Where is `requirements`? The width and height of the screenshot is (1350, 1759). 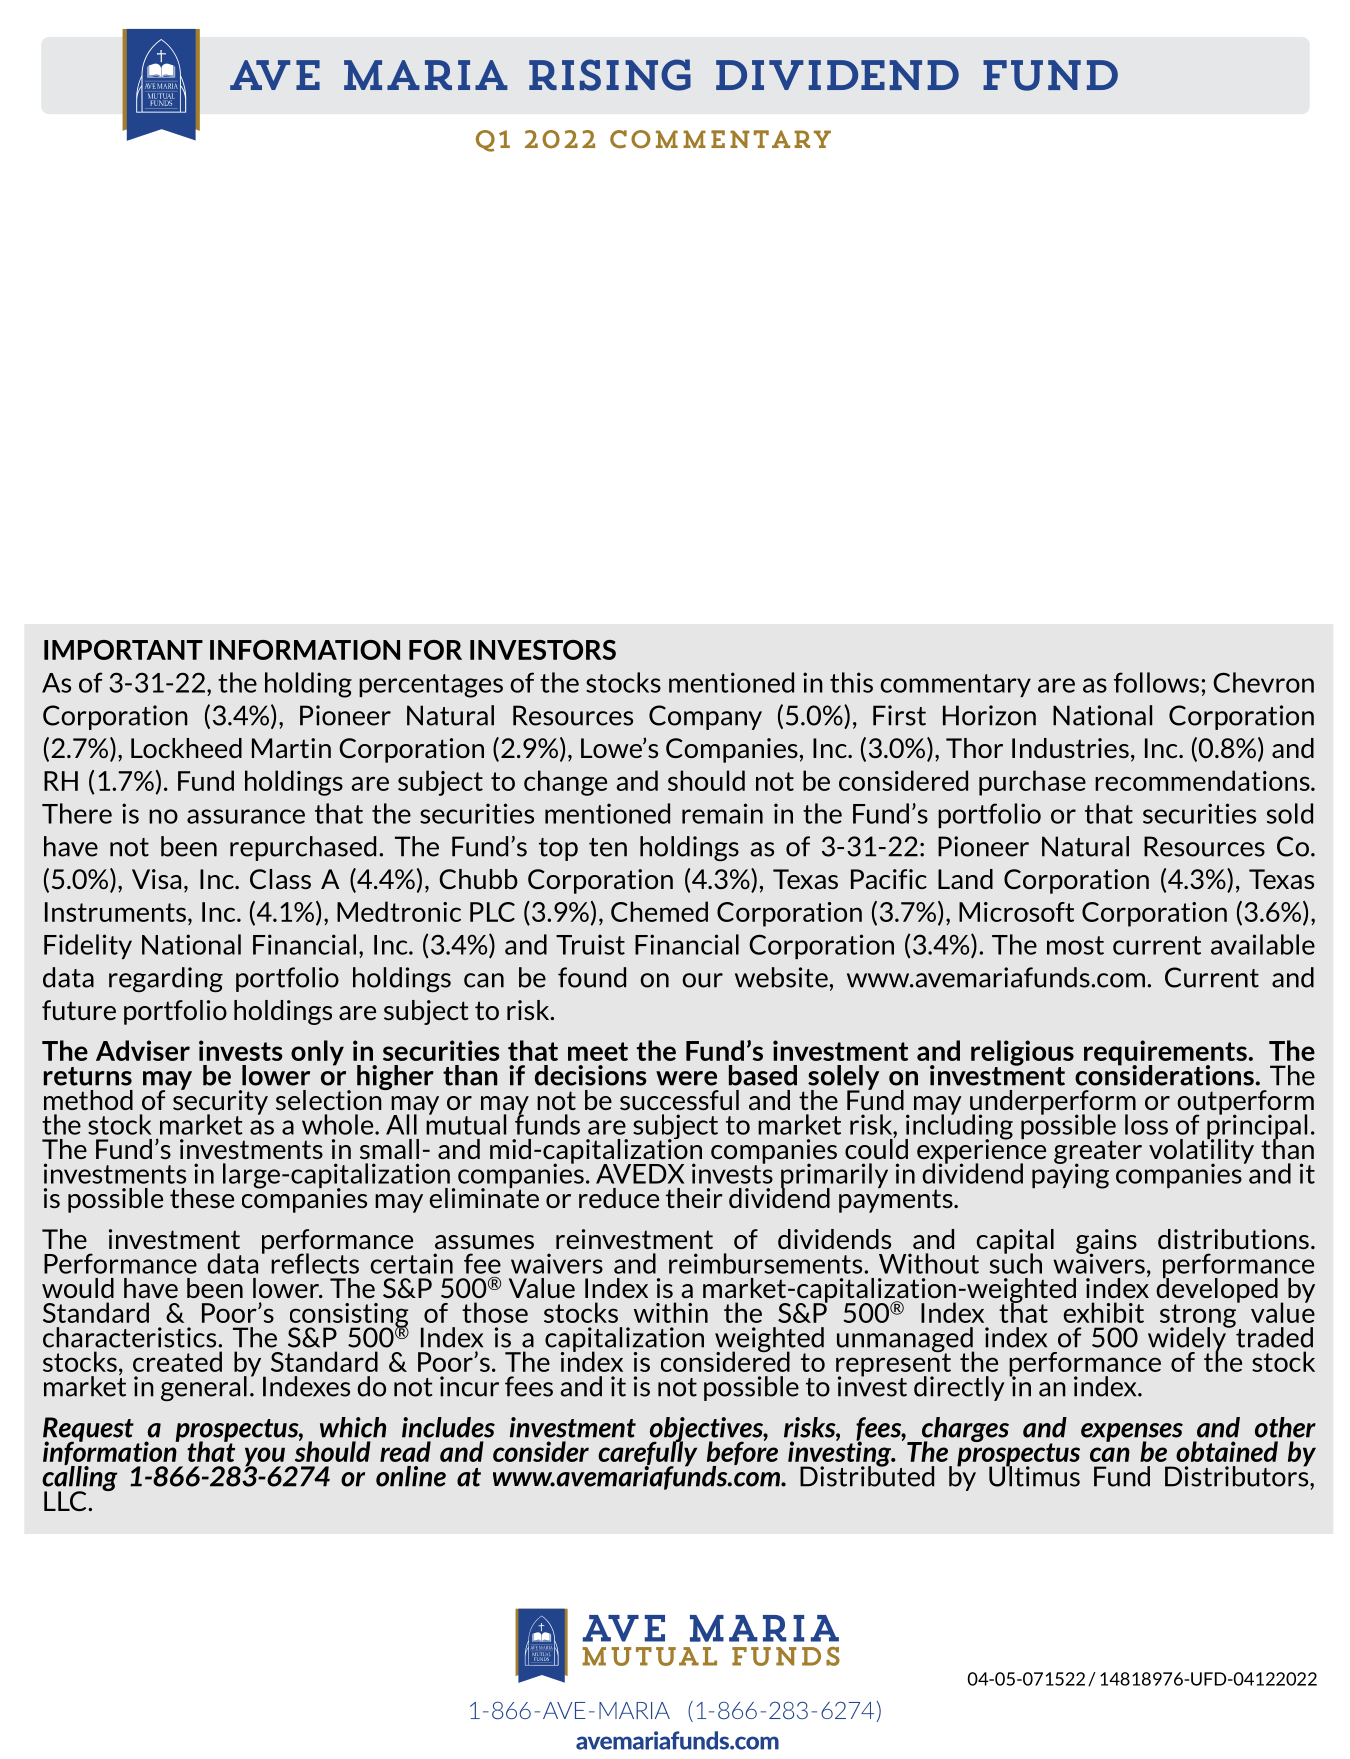 requirements is located at coordinates (1165, 1054).
